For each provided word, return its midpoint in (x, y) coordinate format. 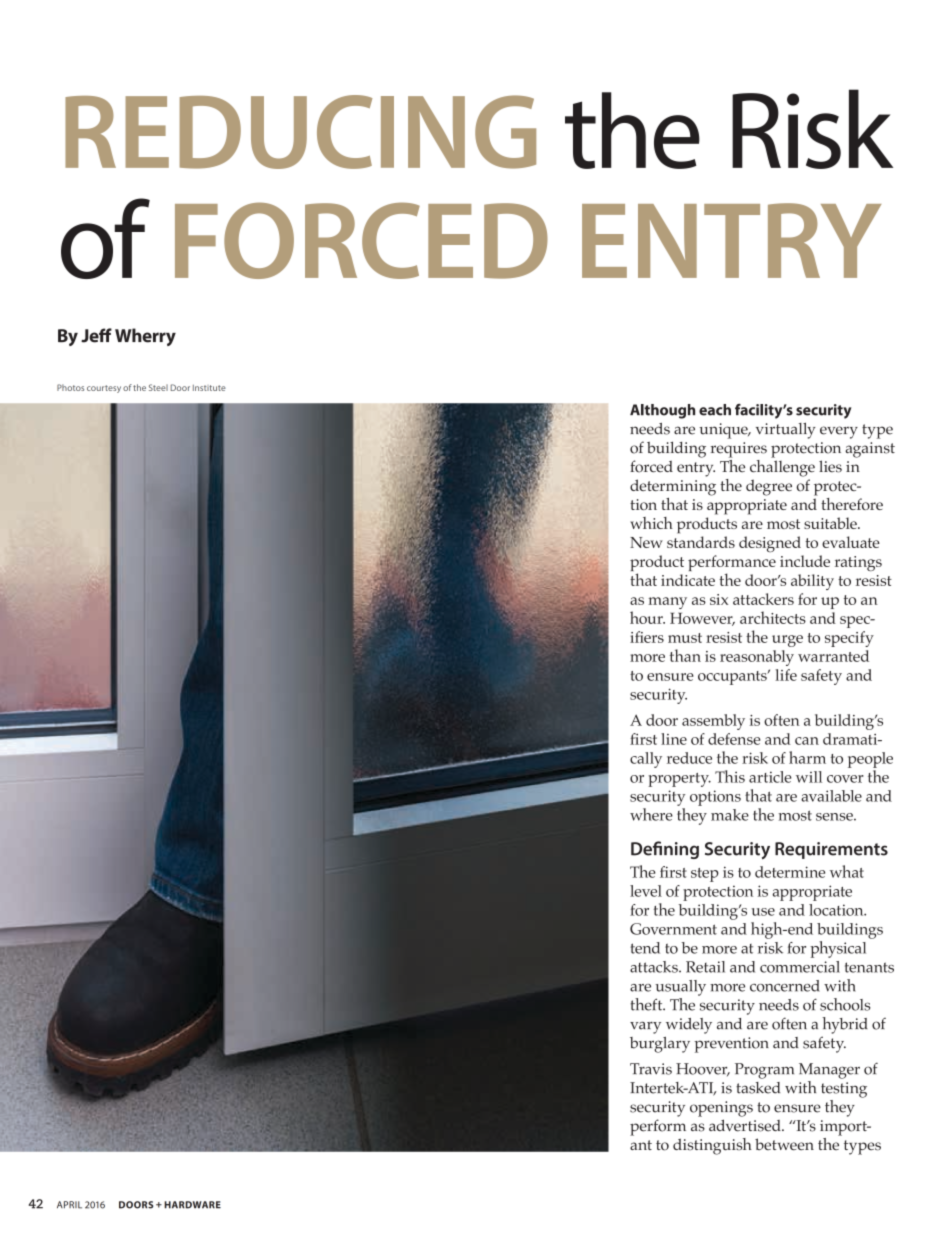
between (784, 1144)
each (715, 410)
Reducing (300, 132)
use (763, 912)
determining (673, 487)
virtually (786, 430)
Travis (651, 1069)
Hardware (192, 1205)
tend (645, 948)
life (786, 675)
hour (647, 617)
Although (662, 411)
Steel (158, 387)
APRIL (69, 1205)
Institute (209, 388)
